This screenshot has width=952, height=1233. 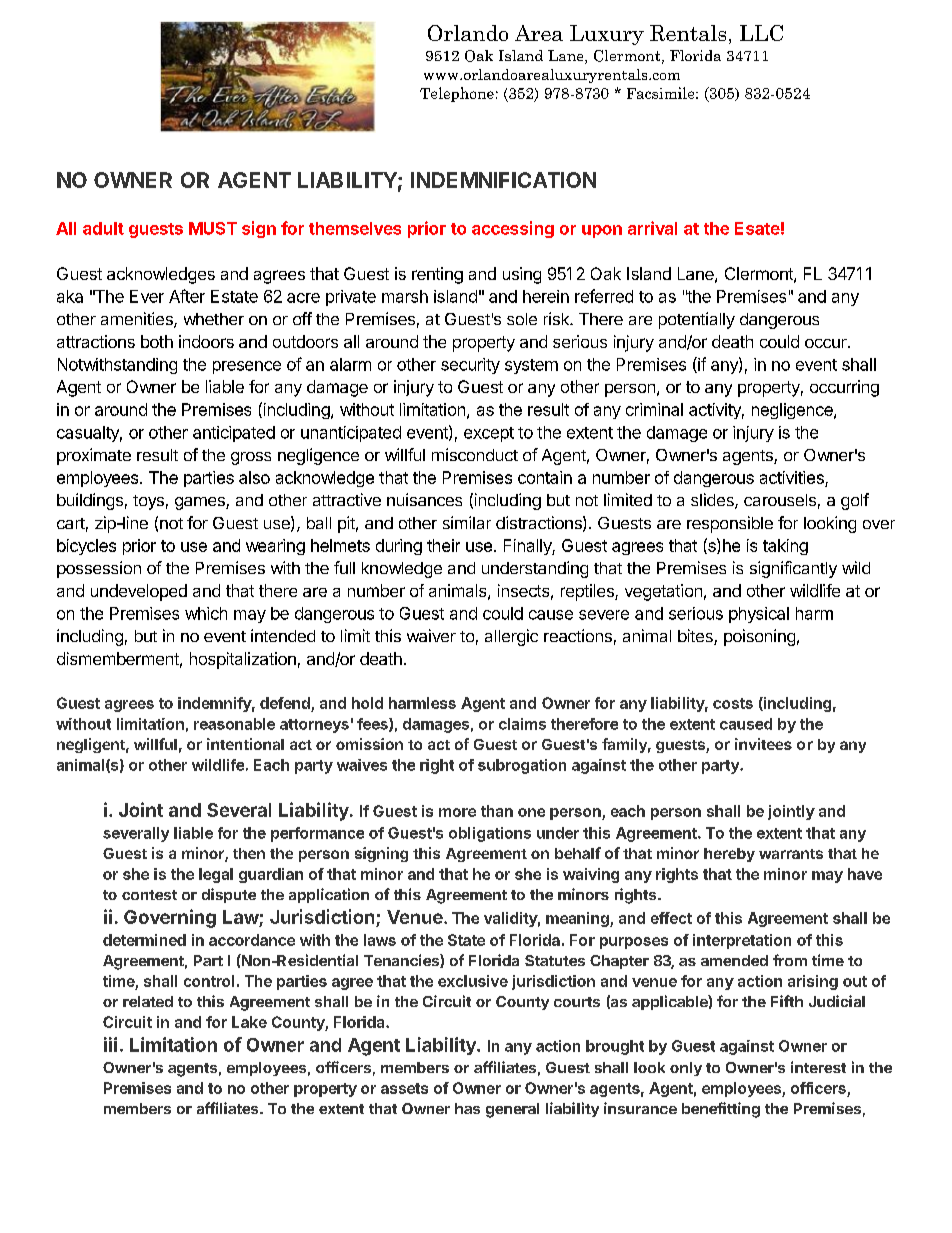 I want to click on Telephone, so click(x=457, y=94).
